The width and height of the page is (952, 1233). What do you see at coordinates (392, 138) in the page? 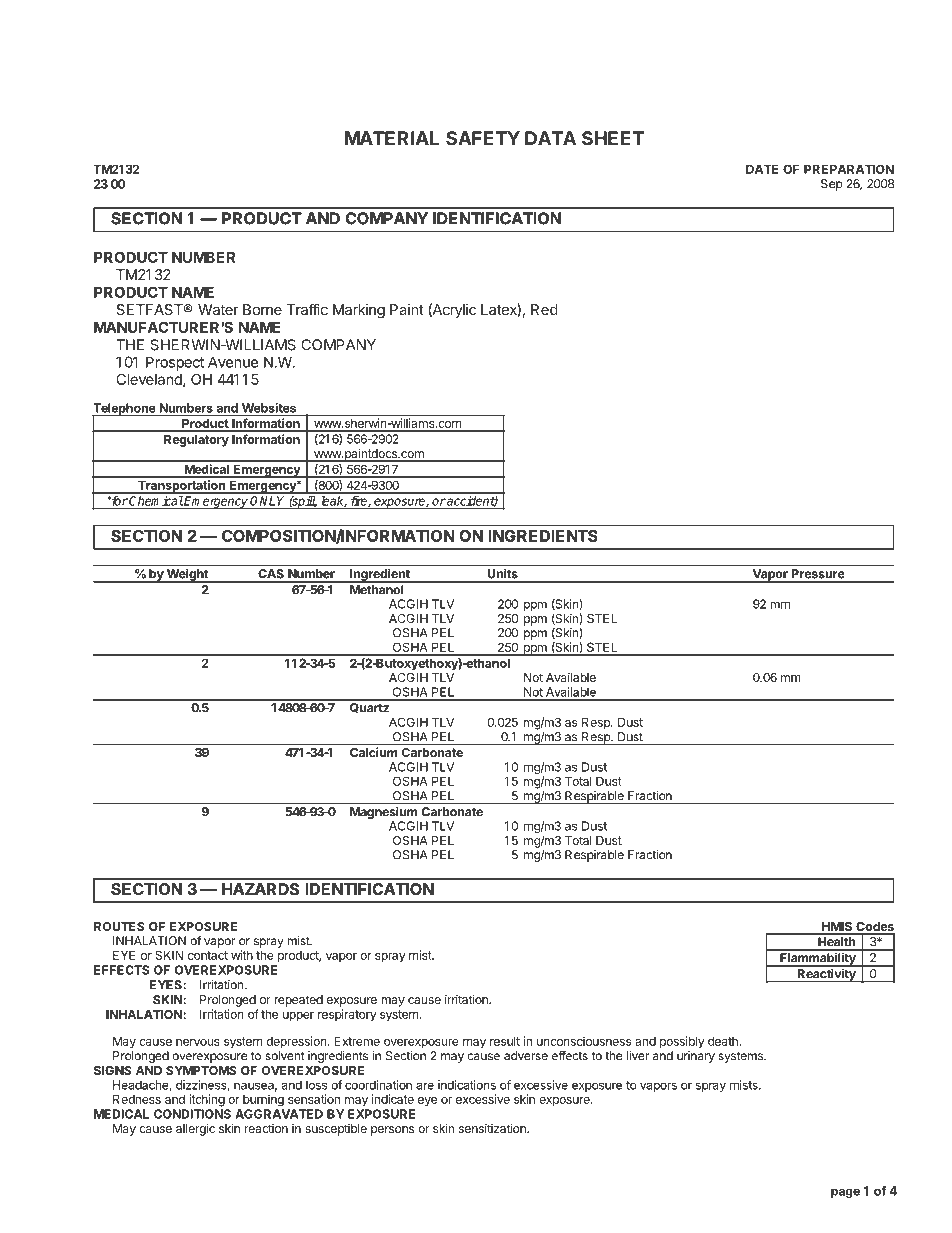
I see `MATERIAL` at bounding box center [392, 138].
